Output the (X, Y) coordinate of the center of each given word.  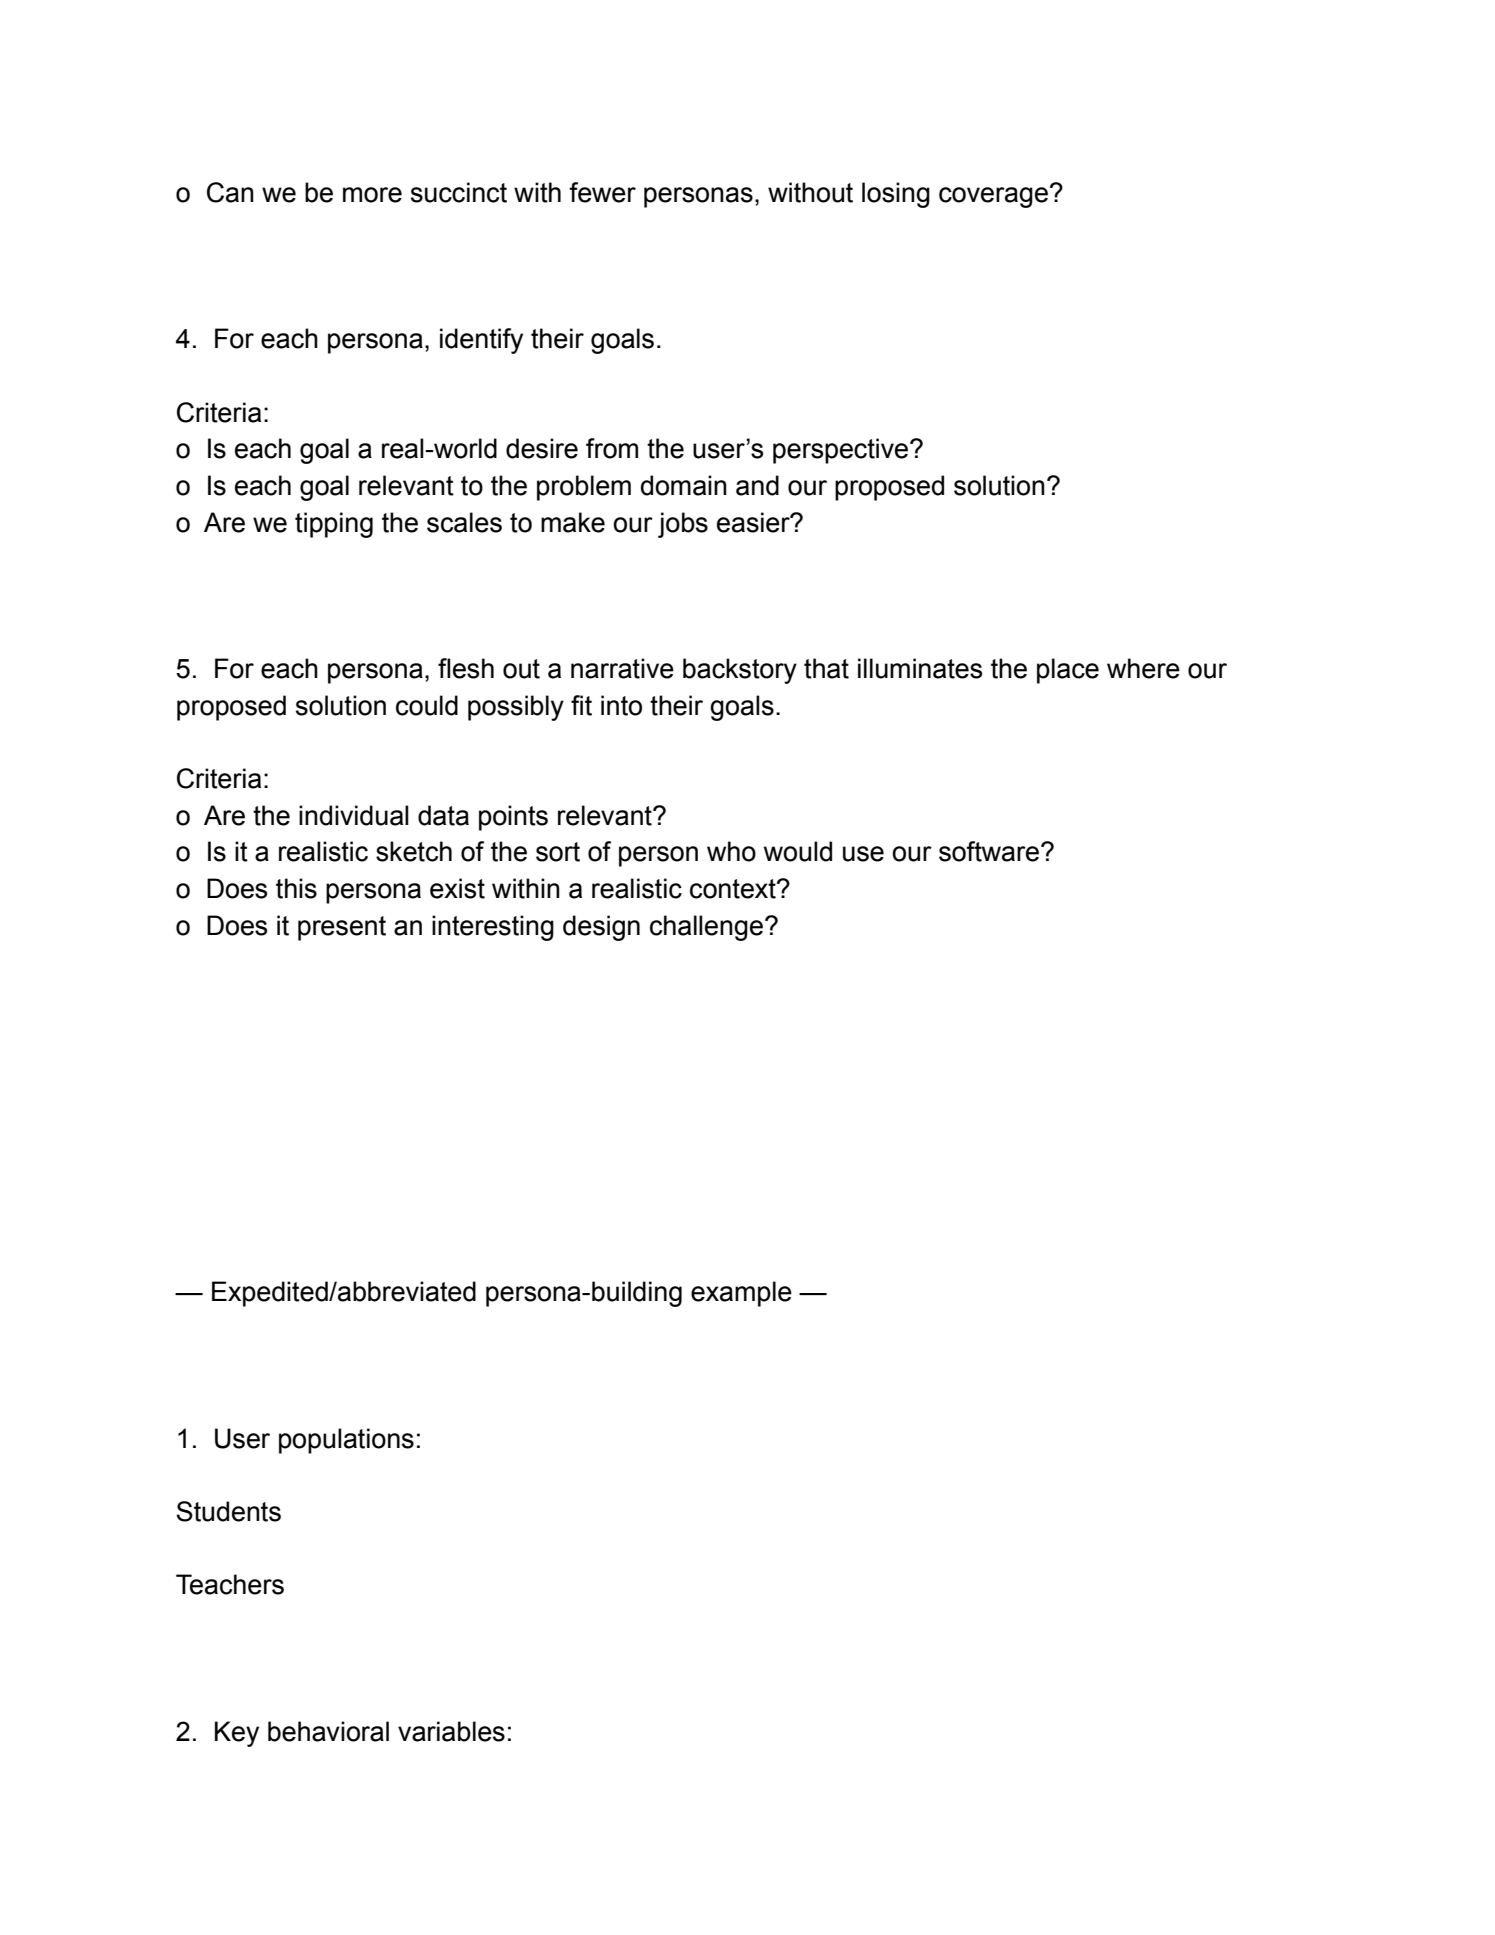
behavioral (328, 1731)
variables (451, 1731)
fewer (602, 192)
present (342, 928)
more (372, 195)
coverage (993, 197)
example (741, 1294)
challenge (706, 928)
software (989, 851)
